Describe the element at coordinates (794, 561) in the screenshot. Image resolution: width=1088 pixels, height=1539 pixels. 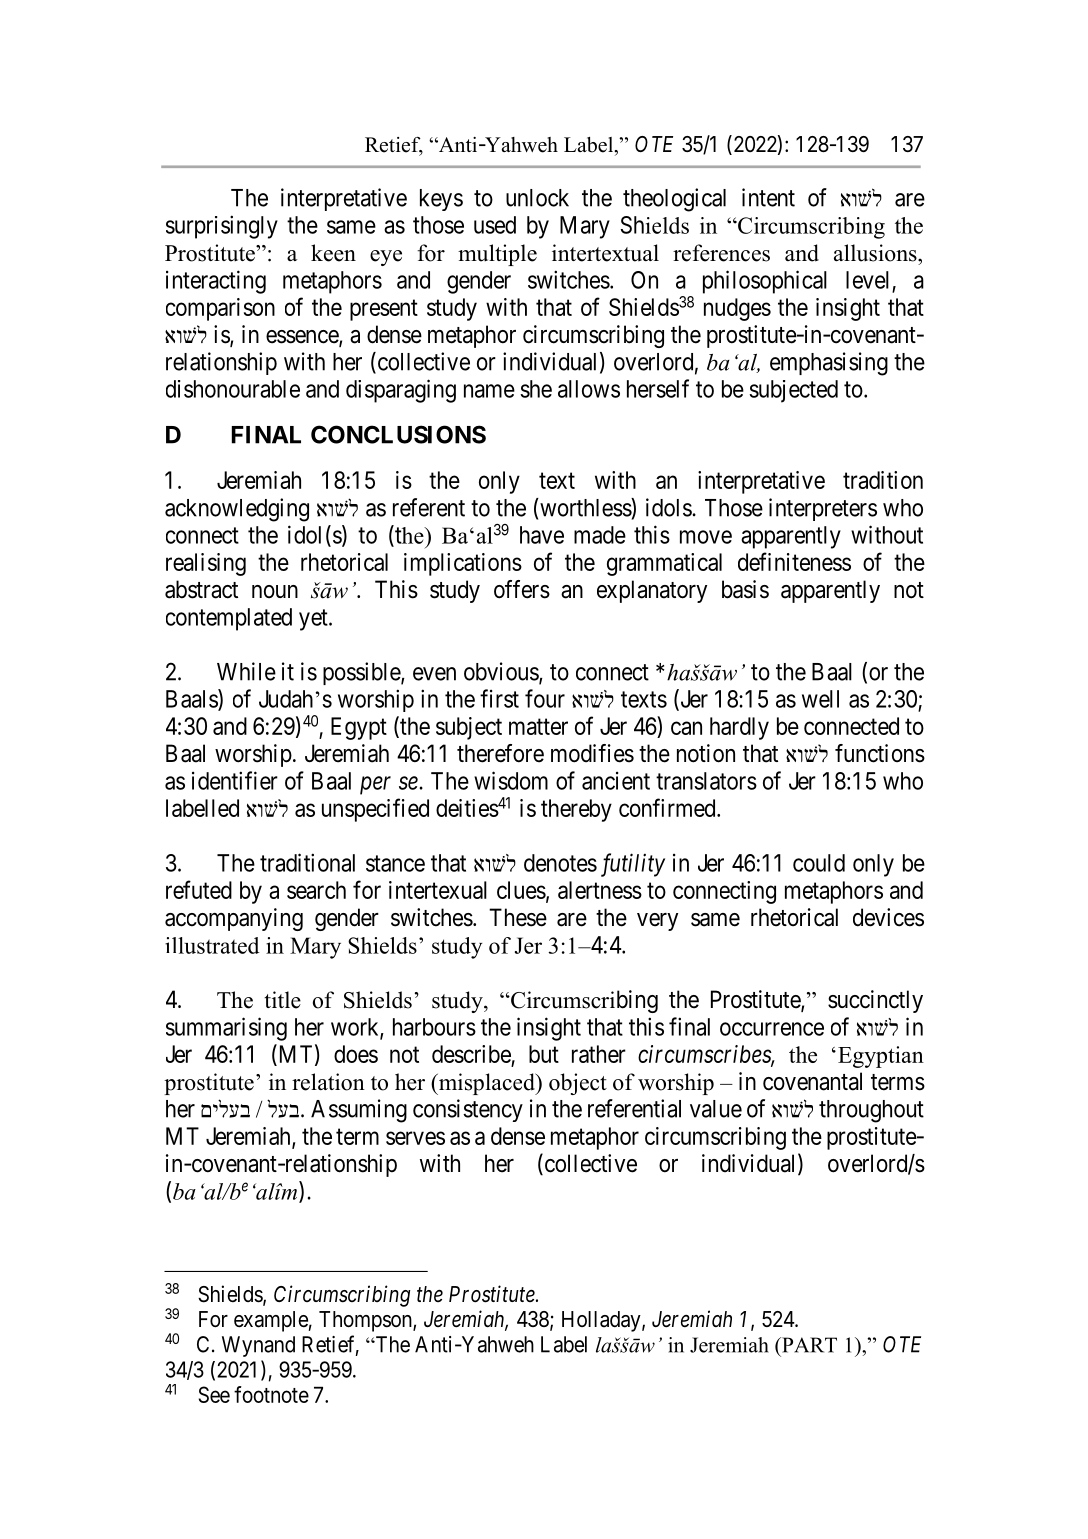
I see `definiteness` at that location.
